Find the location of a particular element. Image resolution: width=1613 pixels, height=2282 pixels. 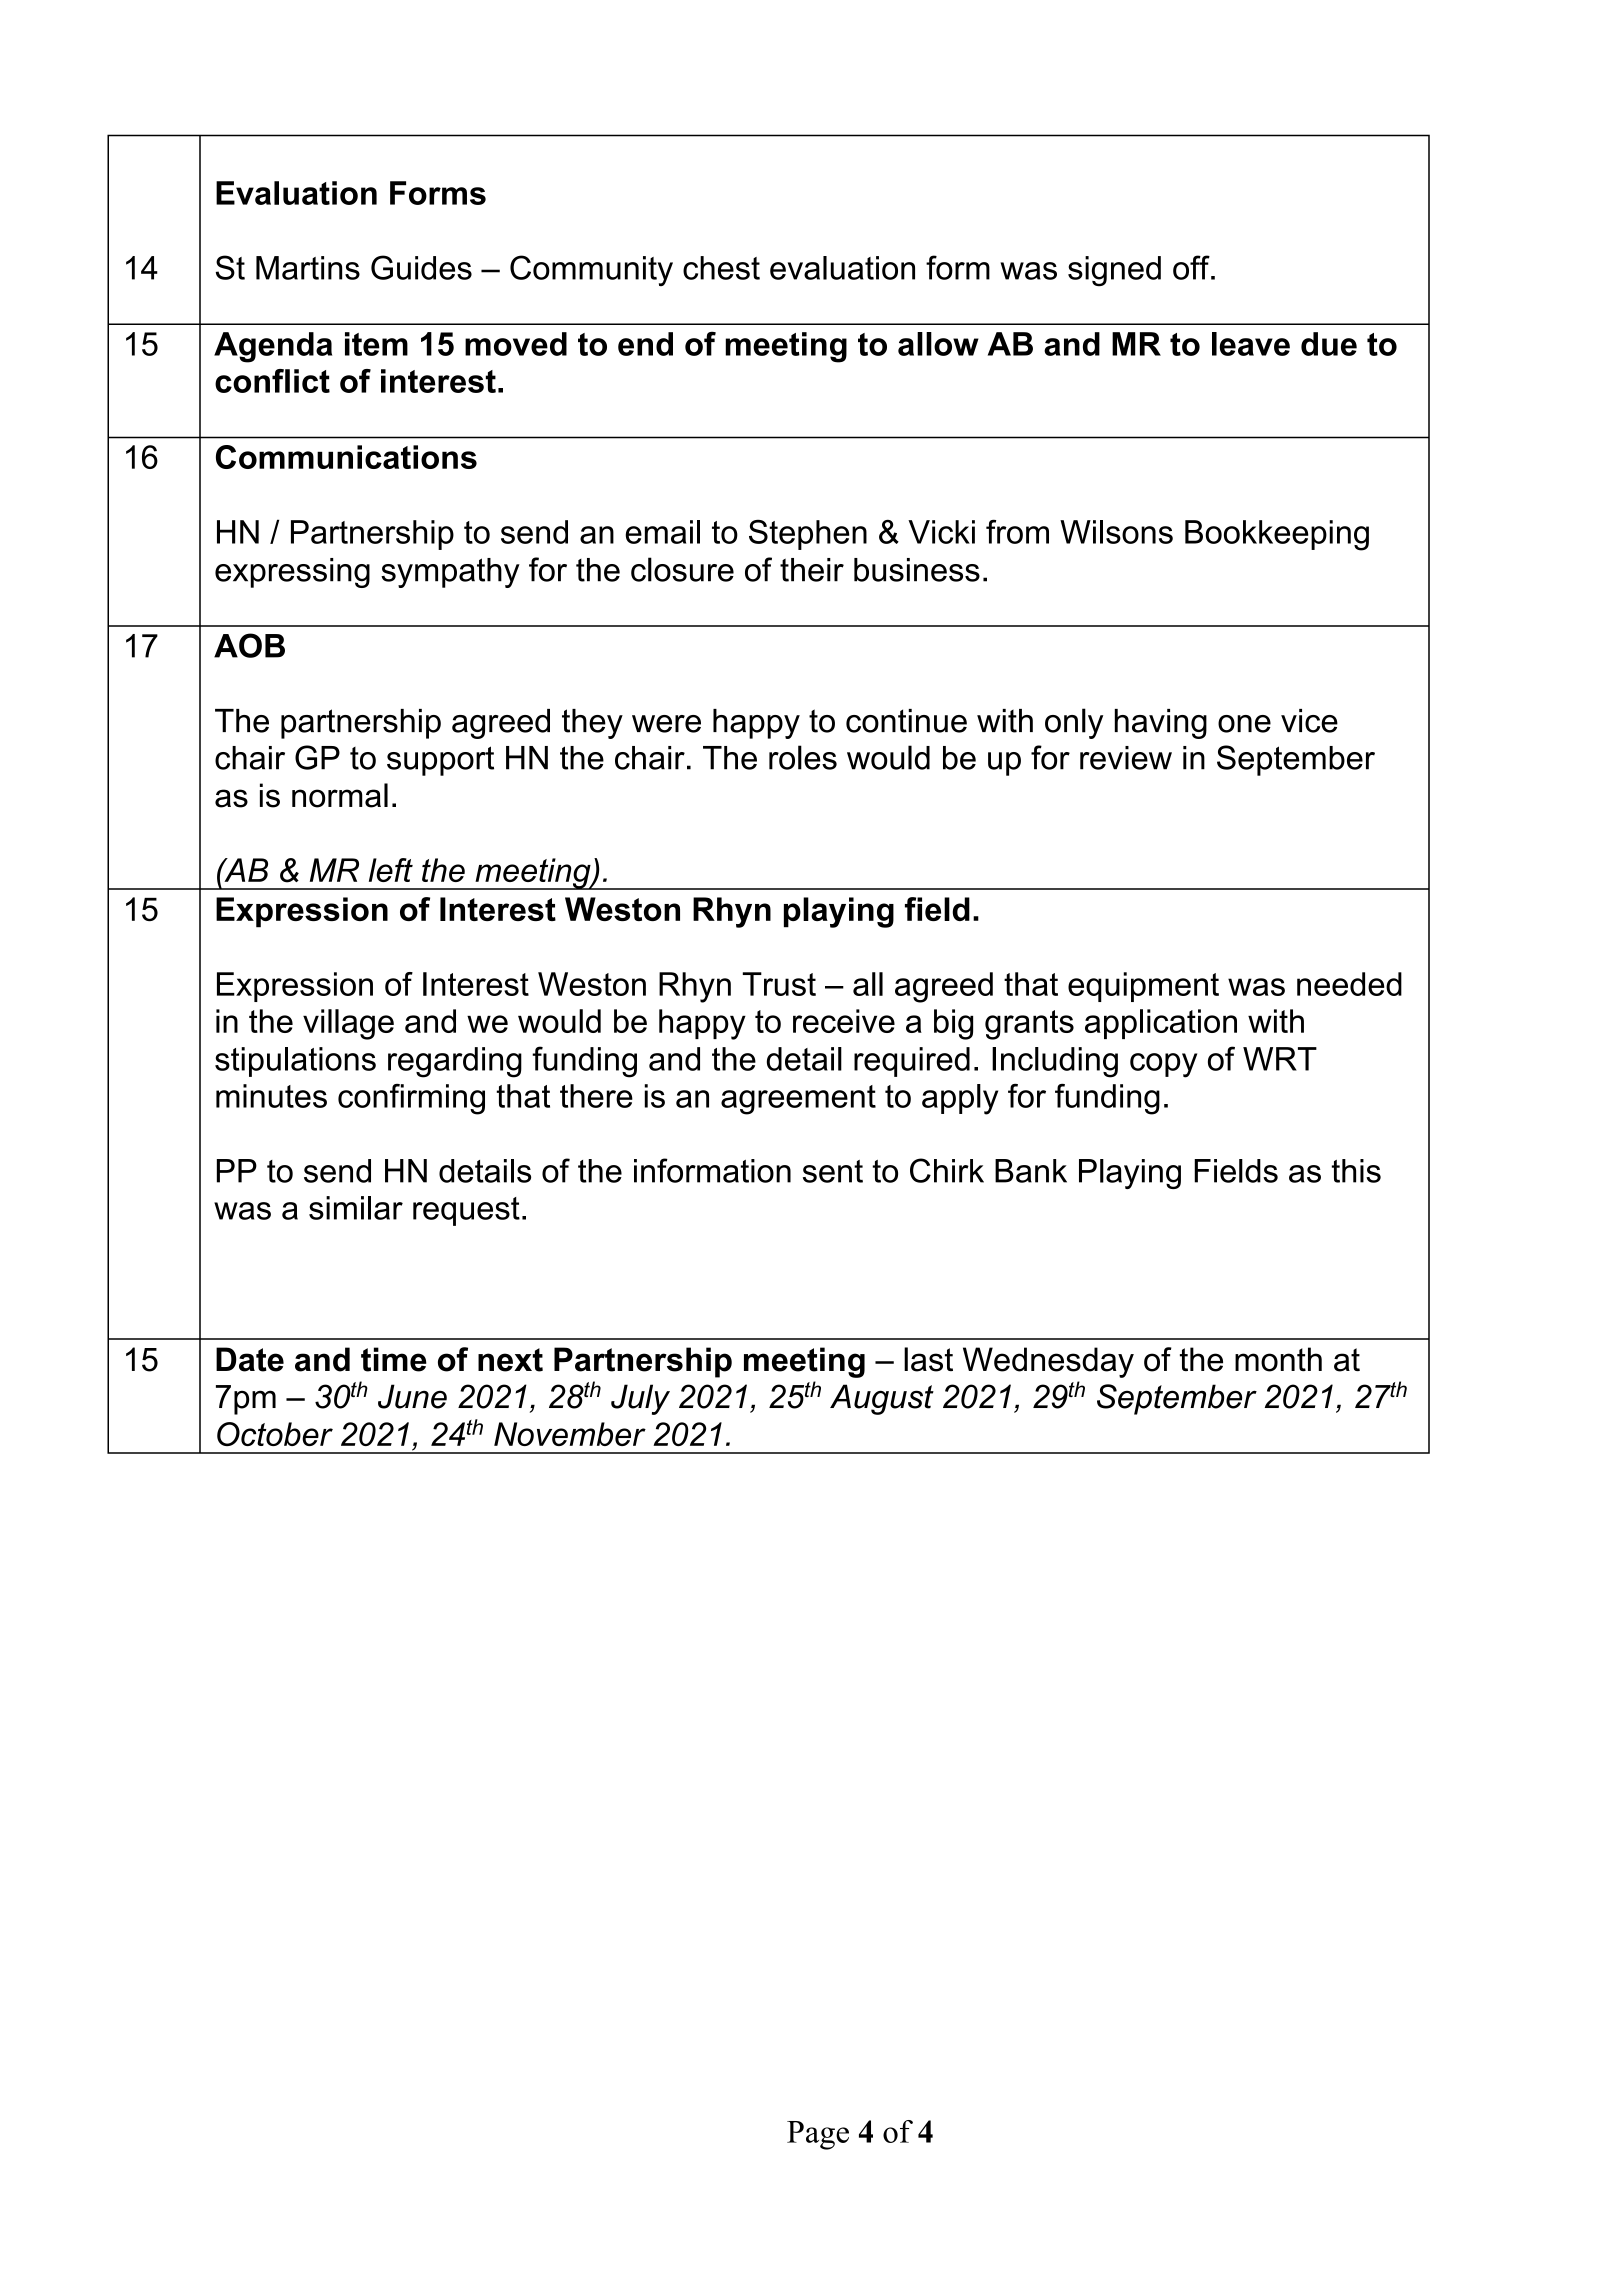

chest is located at coordinates (721, 268).
